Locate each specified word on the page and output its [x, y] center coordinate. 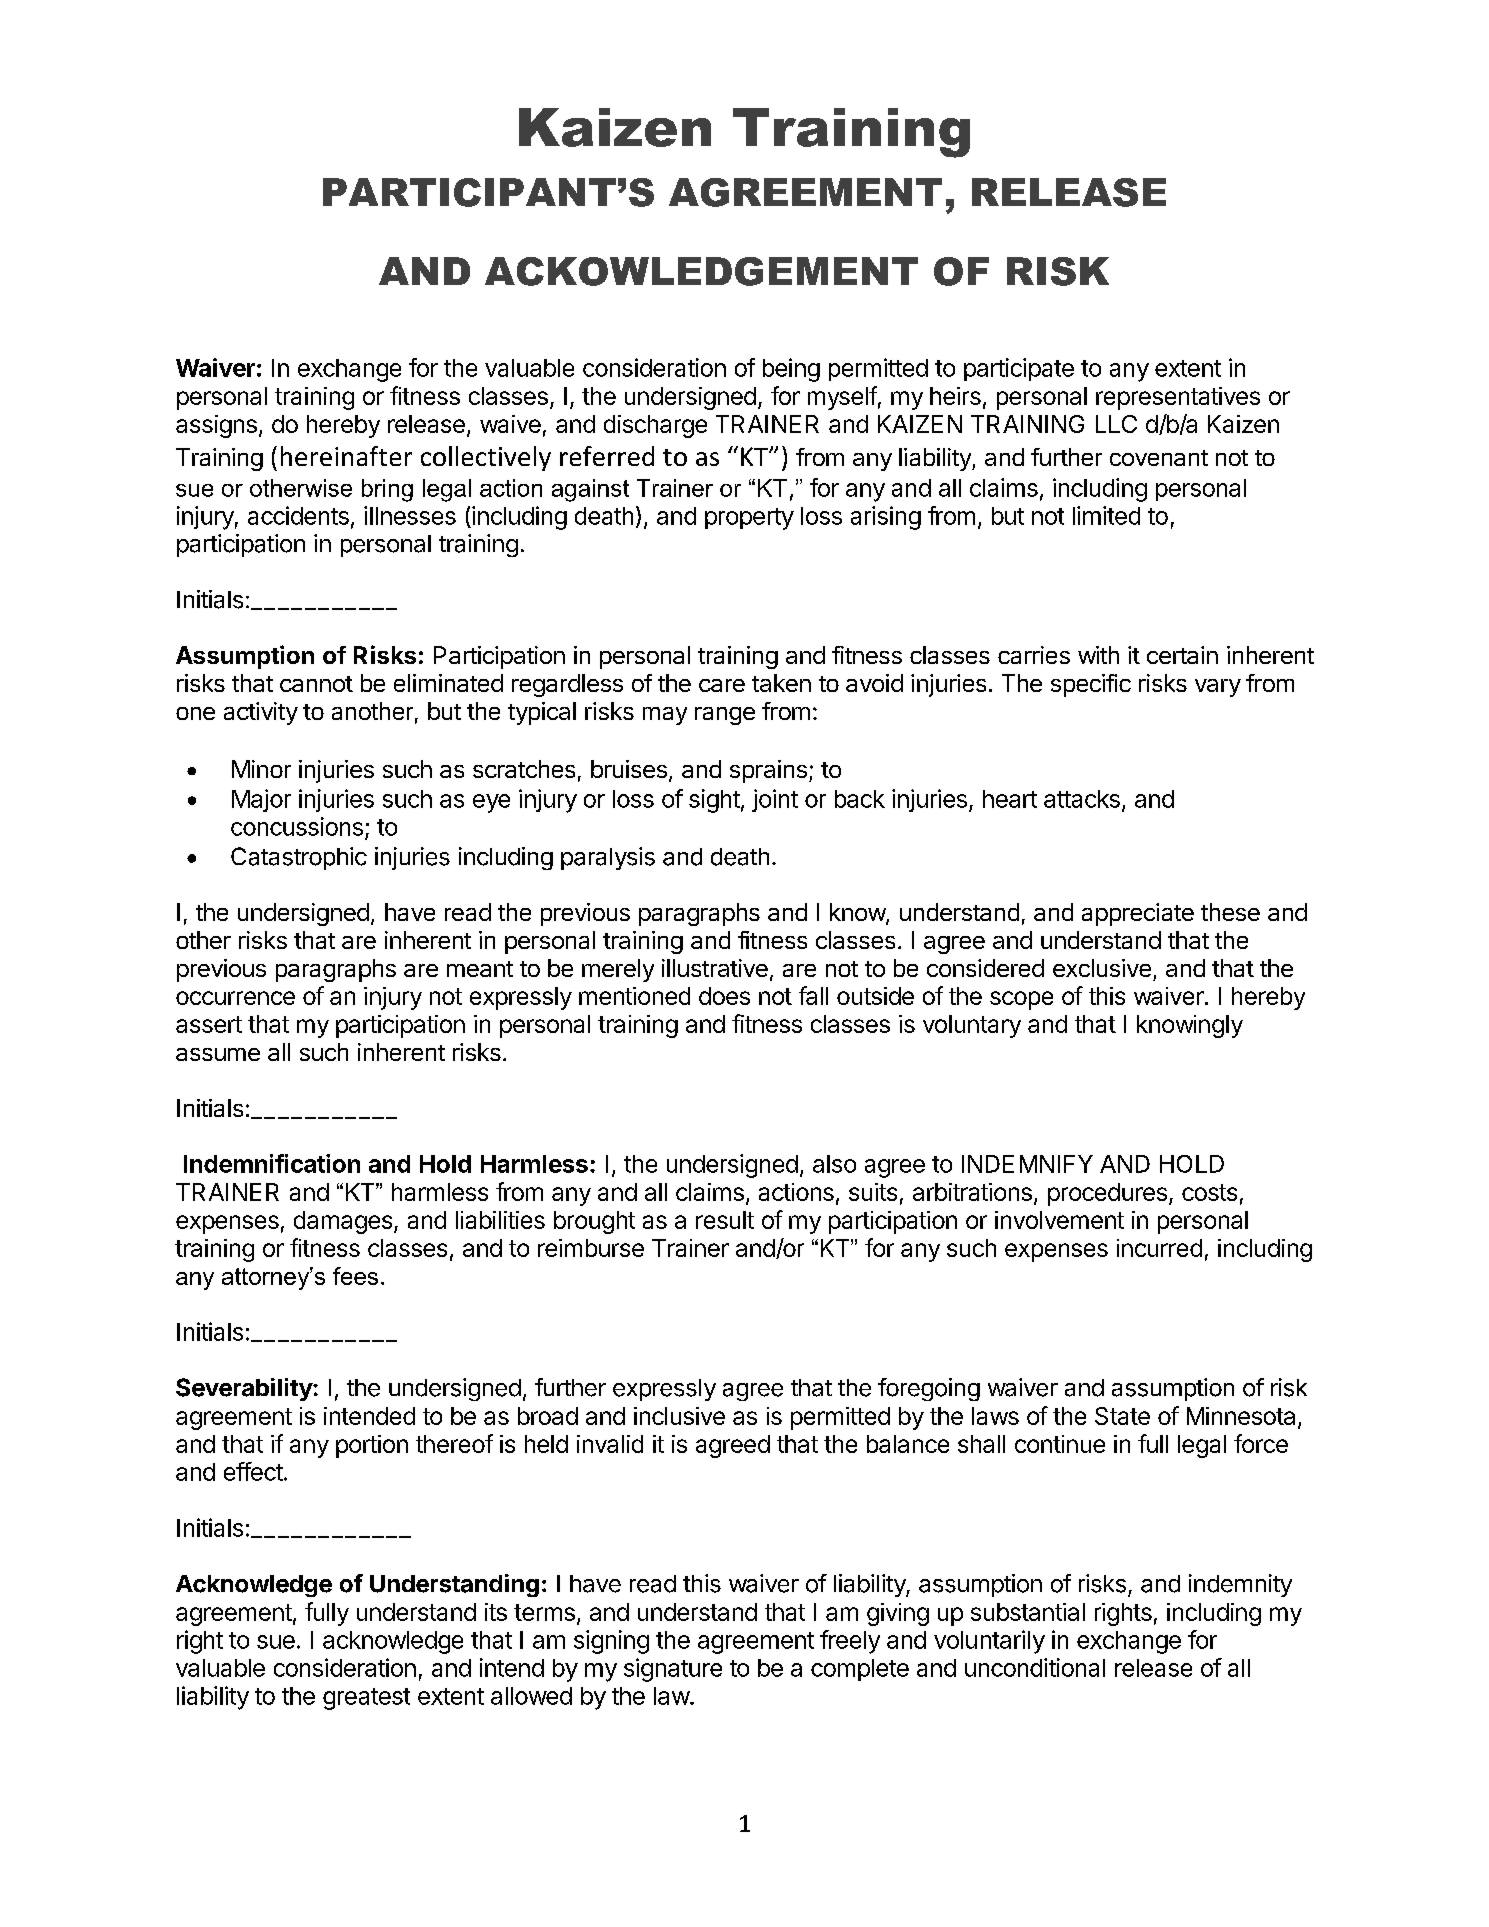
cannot [316, 684]
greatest [366, 1699]
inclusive [679, 1416]
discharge [655, 426]
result [725, 1220]
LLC [1116, 424]
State [1122, 1416]
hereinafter [346, 456]
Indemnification [272, 1163]
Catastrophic [299, 858]
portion [372, 1446]
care [722, 685]
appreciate [1138, 914]
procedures [1107, 1194]
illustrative [715, 968]
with [1098, 655]
